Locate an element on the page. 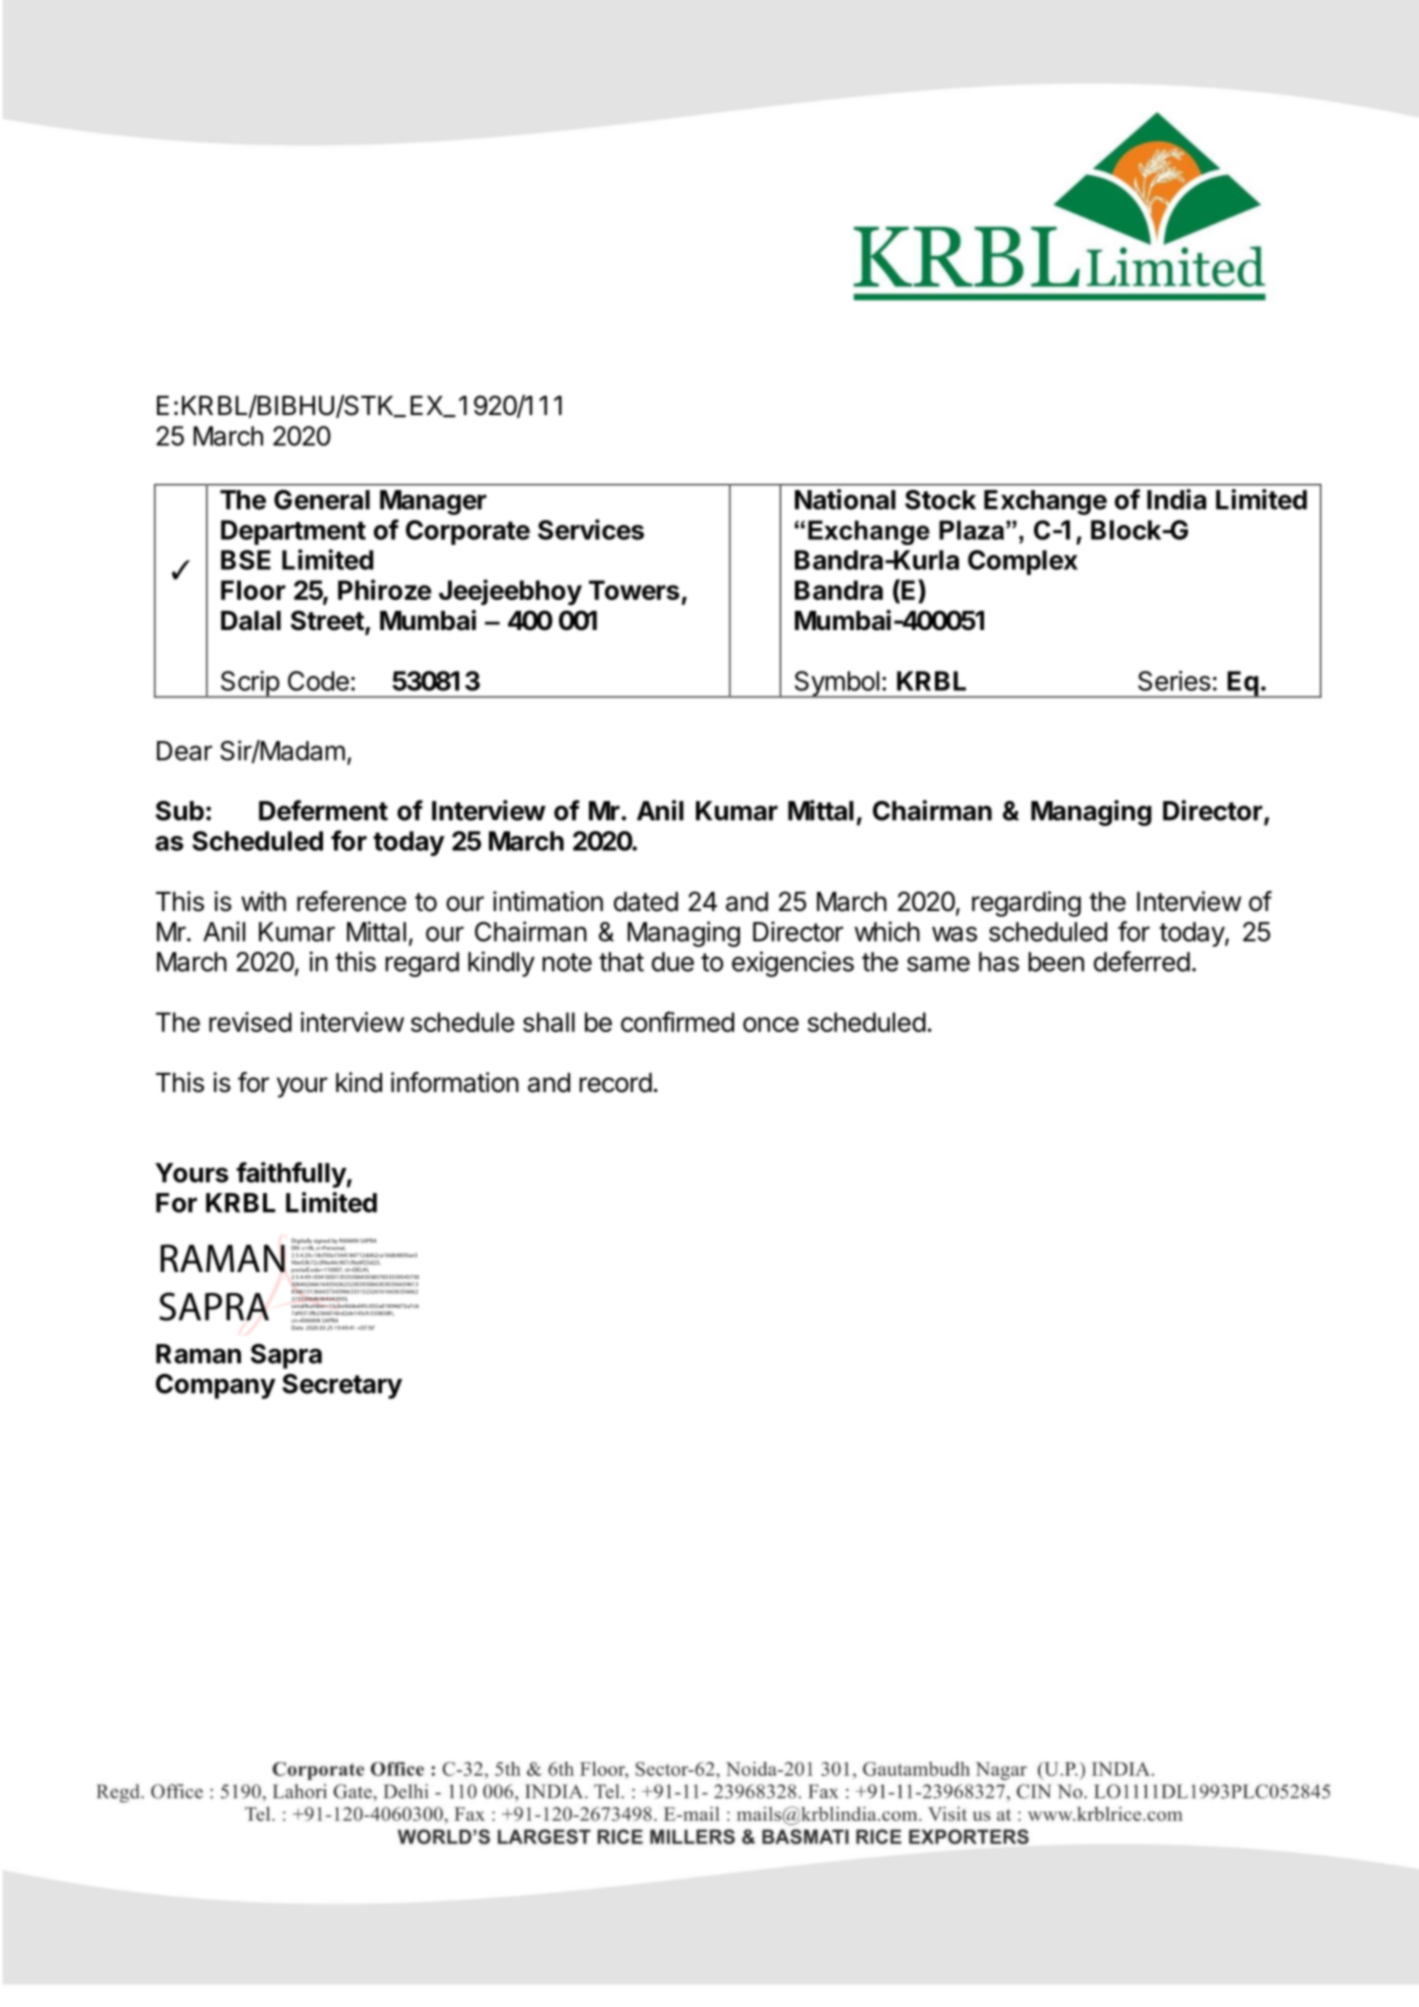  Department is located at coordinates (293, 532).
